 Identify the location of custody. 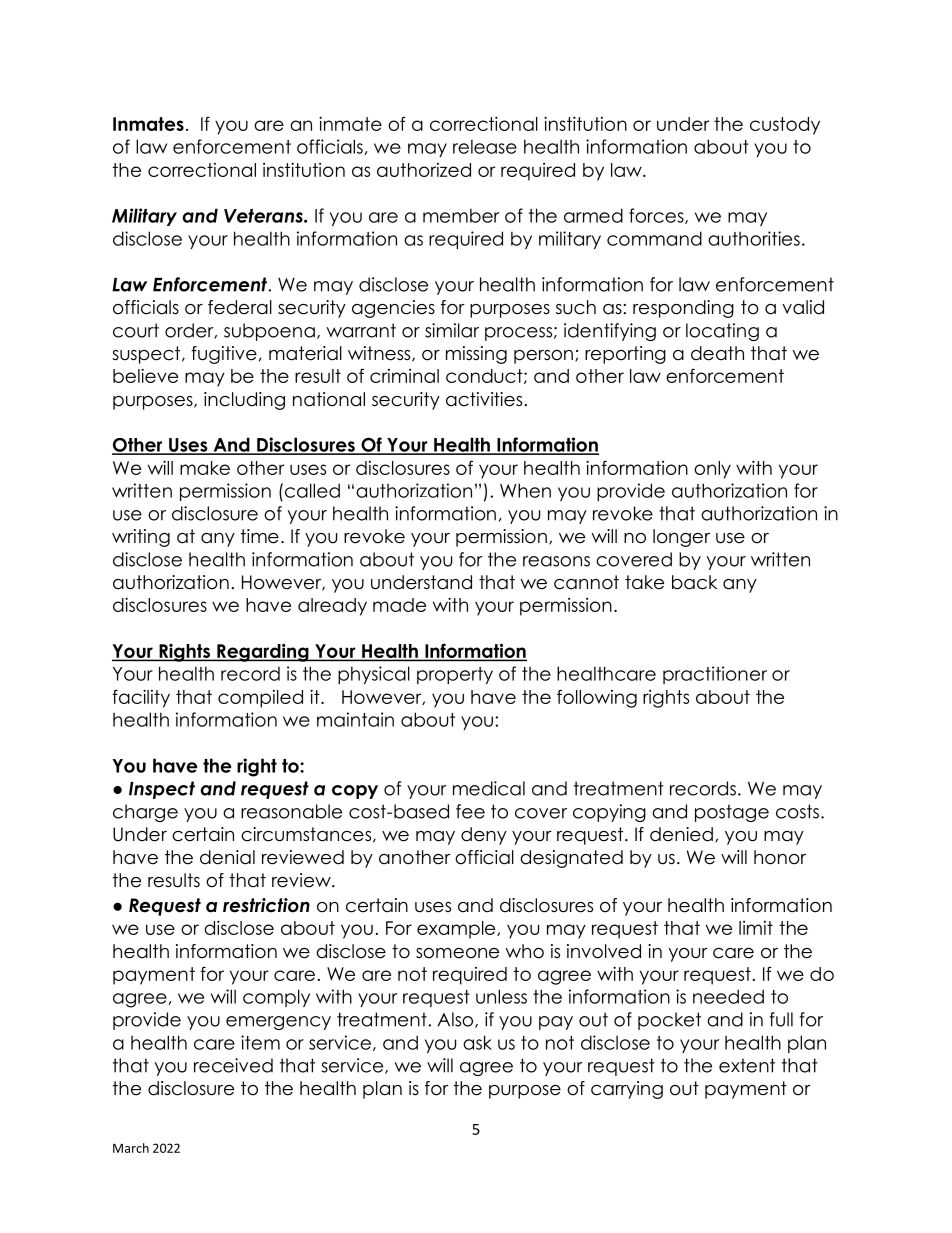
(785, 126).
